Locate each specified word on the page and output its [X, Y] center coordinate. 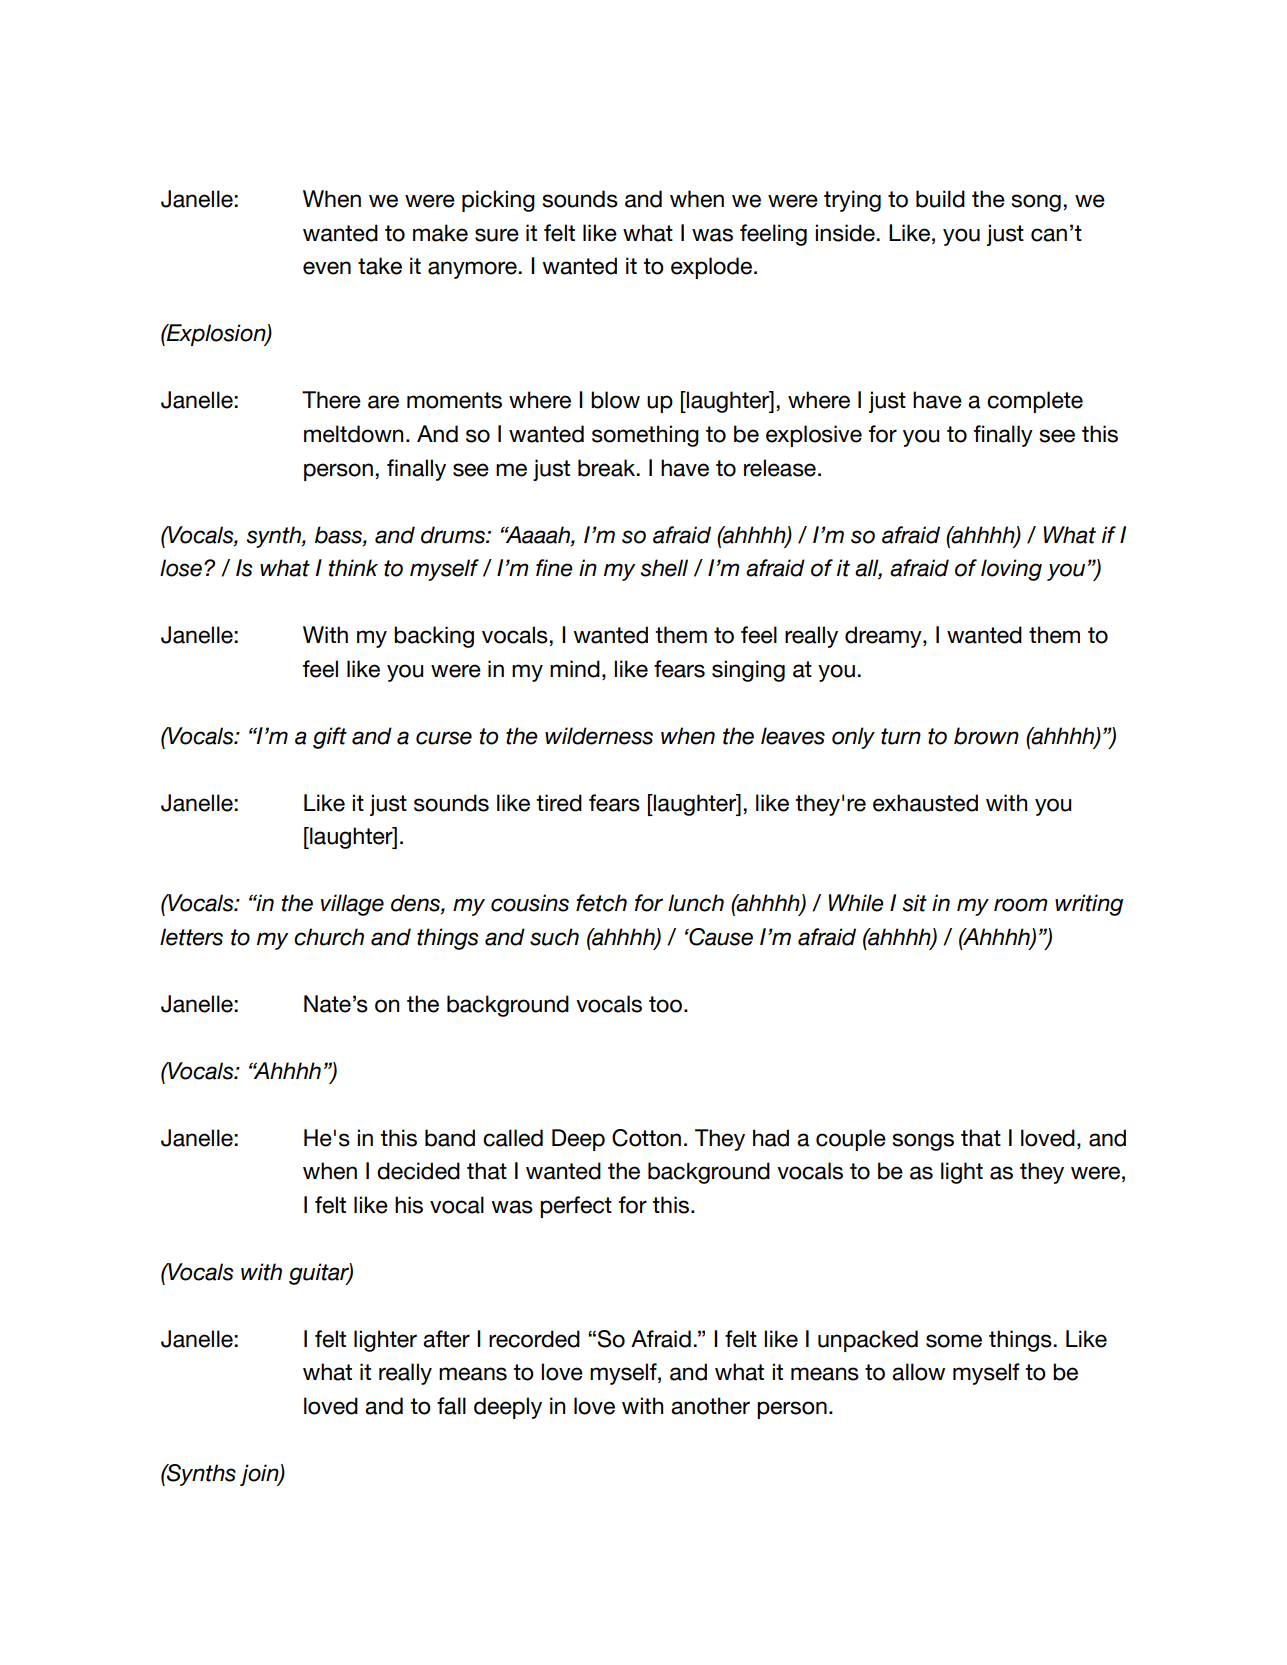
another [710, 1406]
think [353, 568]
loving [1011, 570]
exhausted [925, 803]
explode [713, 268]
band [450, 1138]
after [446, 1339]
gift [330, 738]
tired [559, 803]
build [940, 199]
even [327, 268]
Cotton [646, 1138]
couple [851, 1140]
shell [664, 568]
